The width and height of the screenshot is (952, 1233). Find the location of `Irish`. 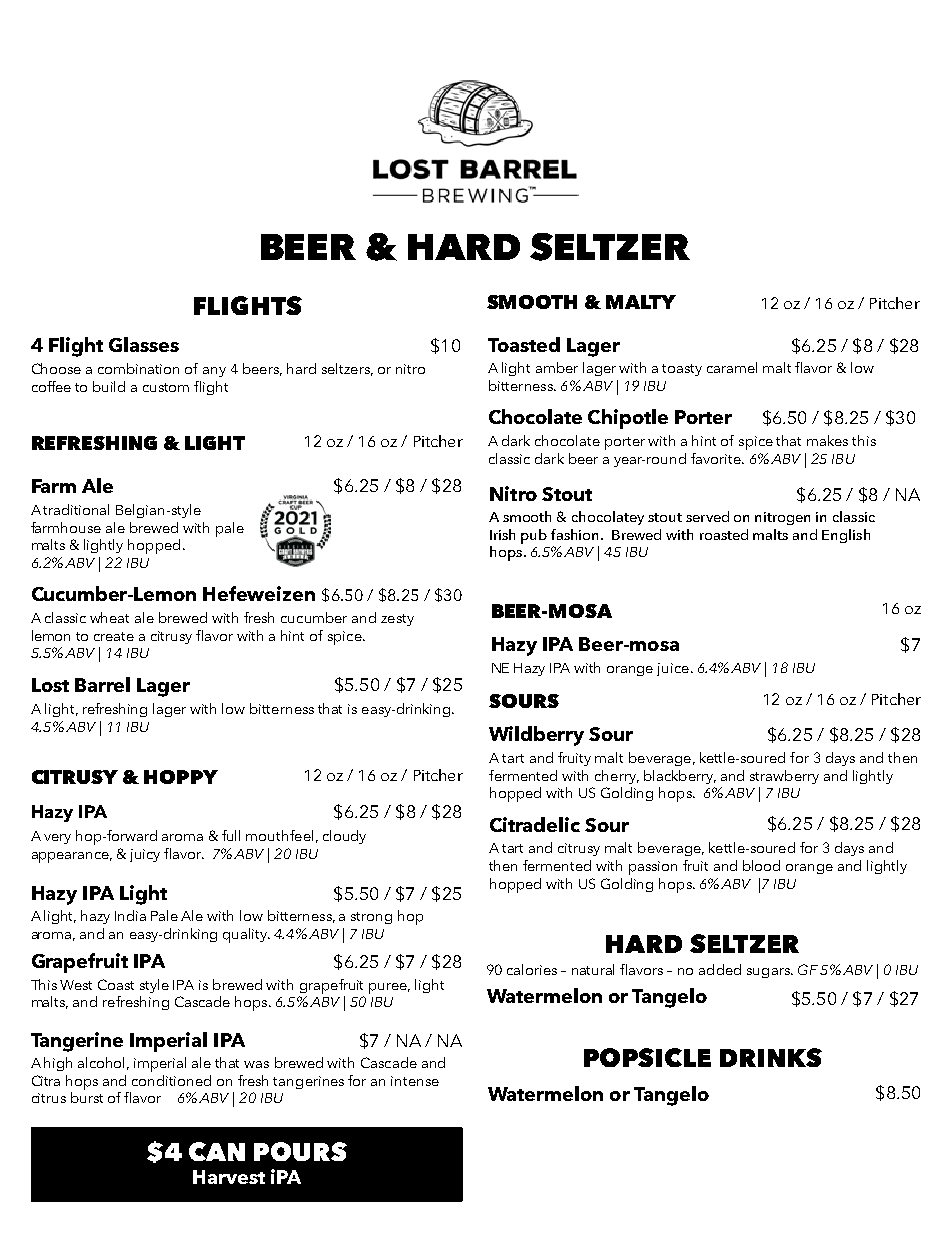

Irish is located at coordinates (502, 534).
